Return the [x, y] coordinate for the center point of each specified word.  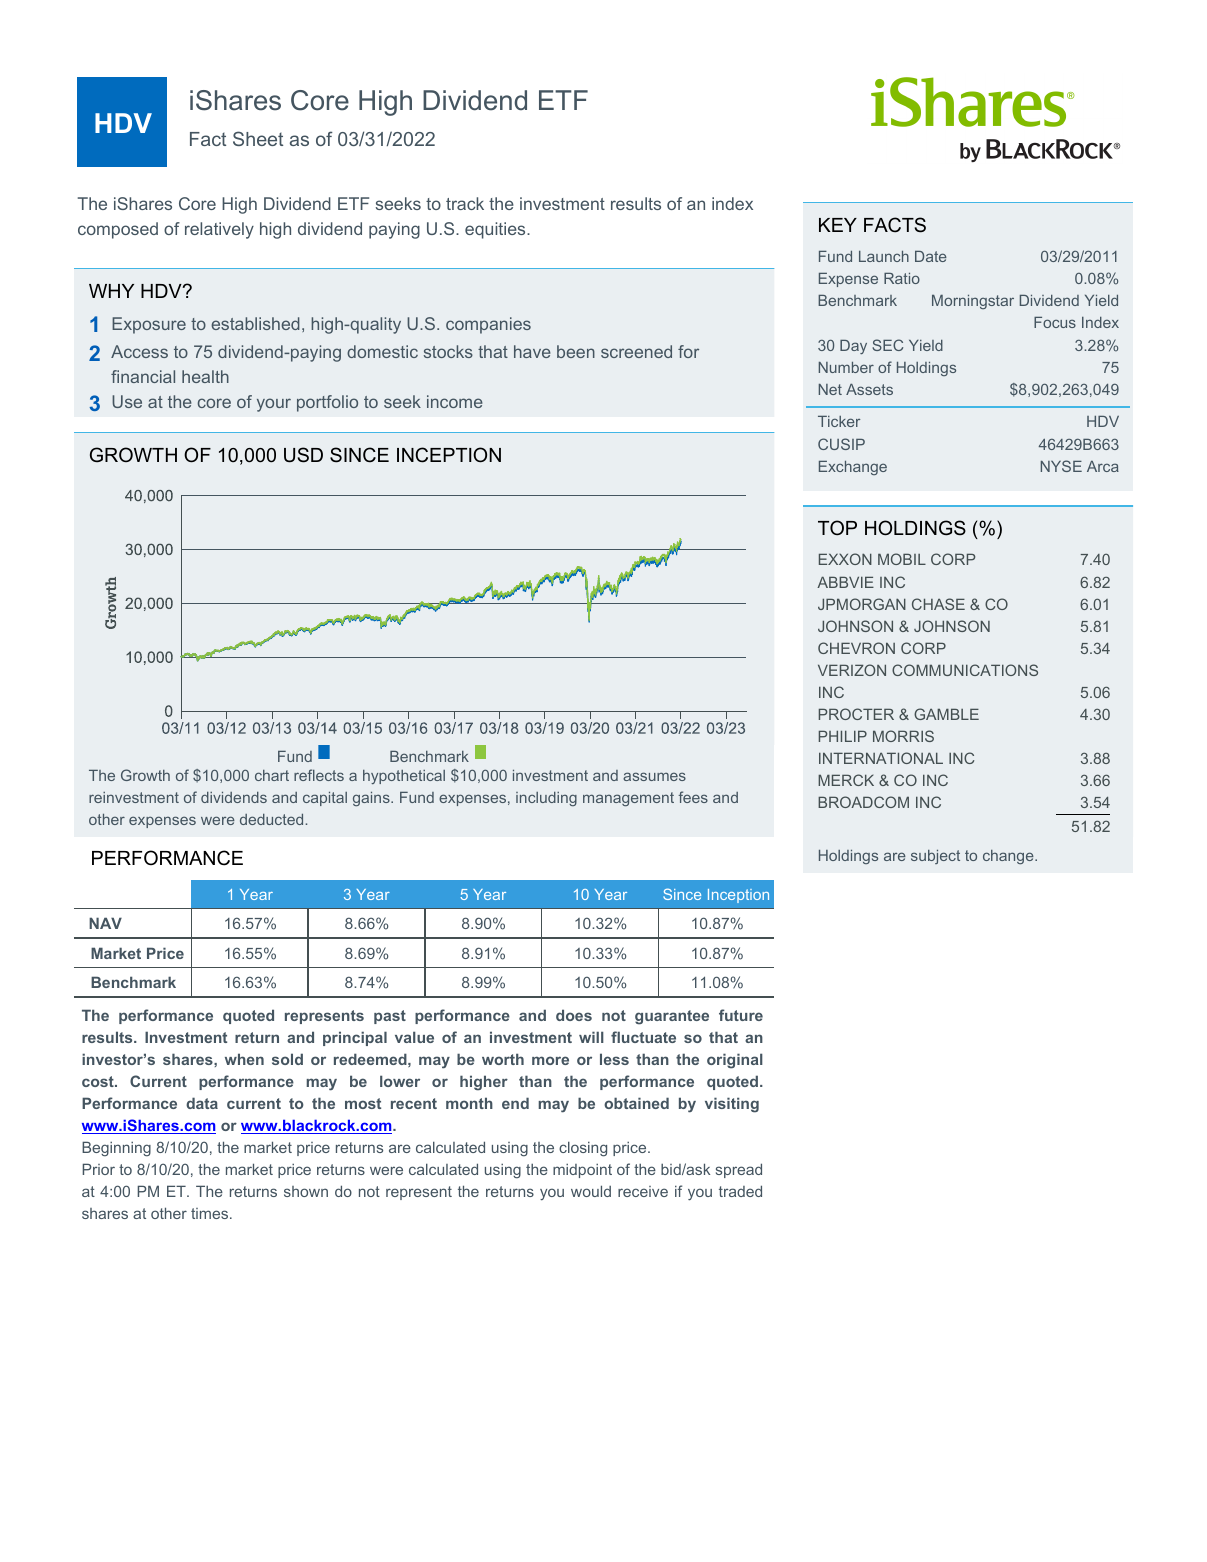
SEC [887, 345]
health [205, 376]
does [574, 1015]
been [576, 351]
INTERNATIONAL [881, 758]
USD [303, 455]
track [465, 203]
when [244, 1059]
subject [935, 857]
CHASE [938, 604]
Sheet [258, 138]
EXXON [845, 559]
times [211, 1213]
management [628, 799]
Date [931, 256]
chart [272, 775]
